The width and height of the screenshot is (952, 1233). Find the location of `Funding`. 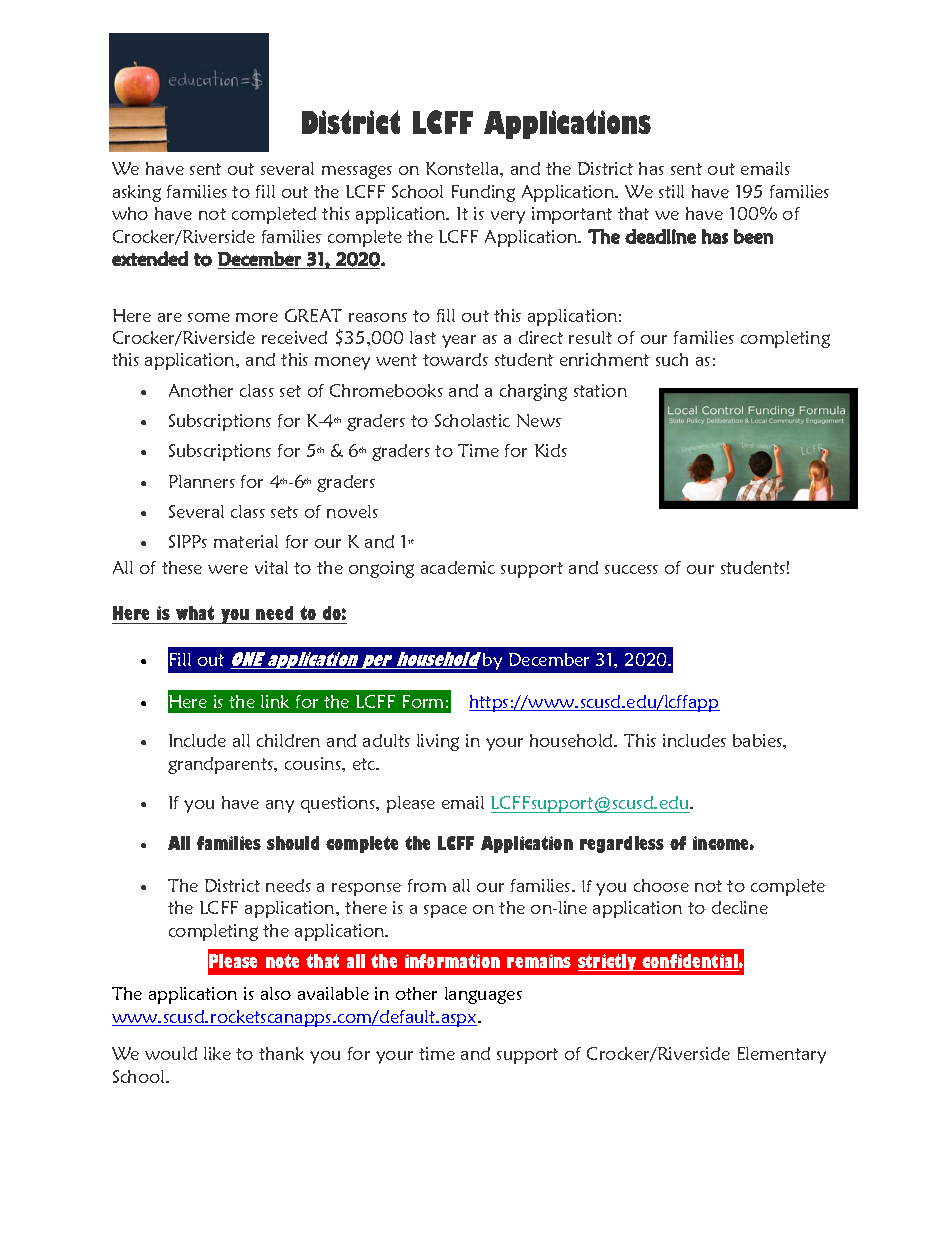

Funding is located at coordinates (483, 193).
